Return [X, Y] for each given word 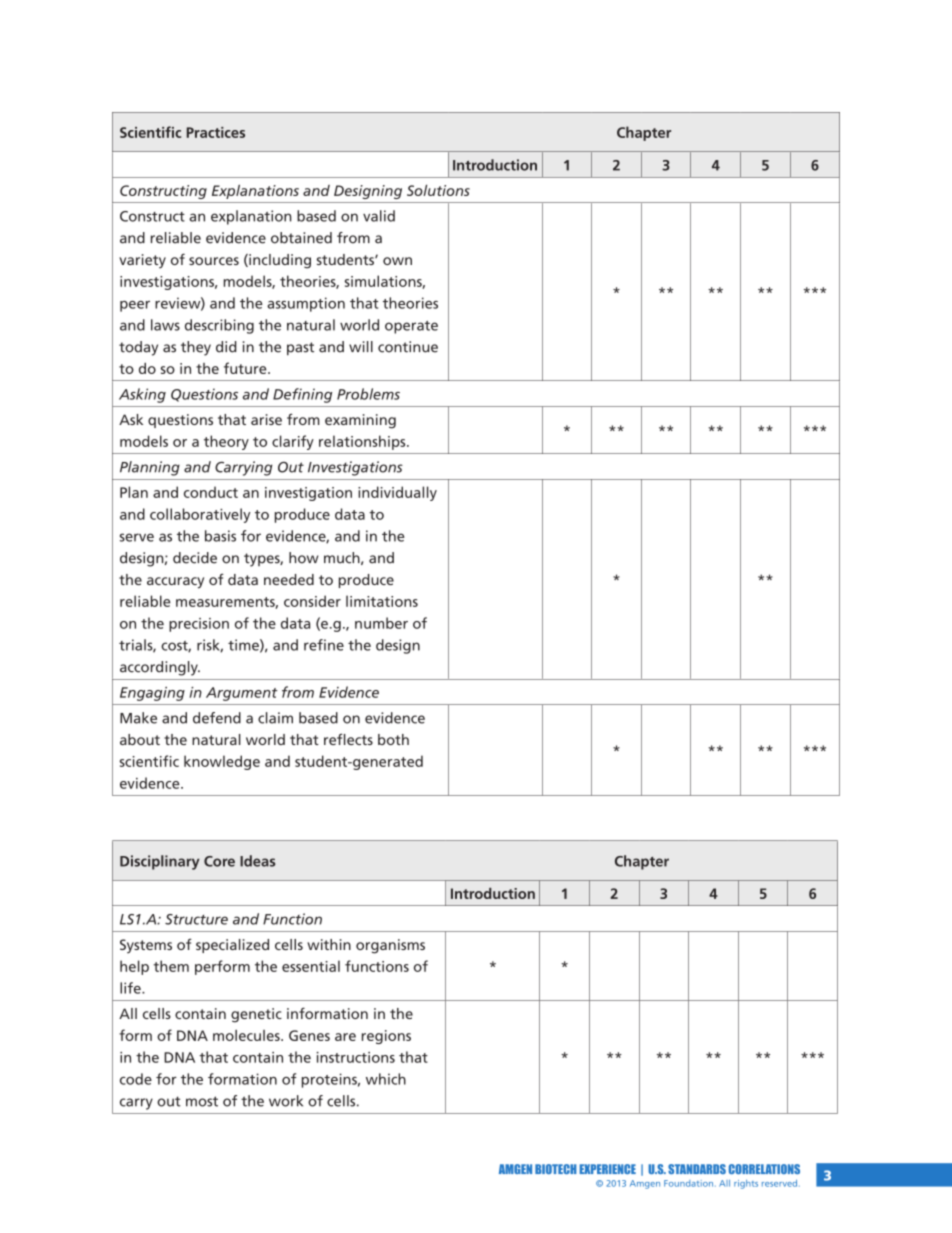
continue [408, 347]
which [386, 1079]
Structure [196, 919]
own [397, 261]
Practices [216, 132]
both [393, 739]
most [202, 1101]
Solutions [438, 190]
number [381, 623]
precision [199, 625]
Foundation [690, 1183]
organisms [390, 946]
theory [226, 442]
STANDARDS [697, 1169]
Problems [368, 394]
